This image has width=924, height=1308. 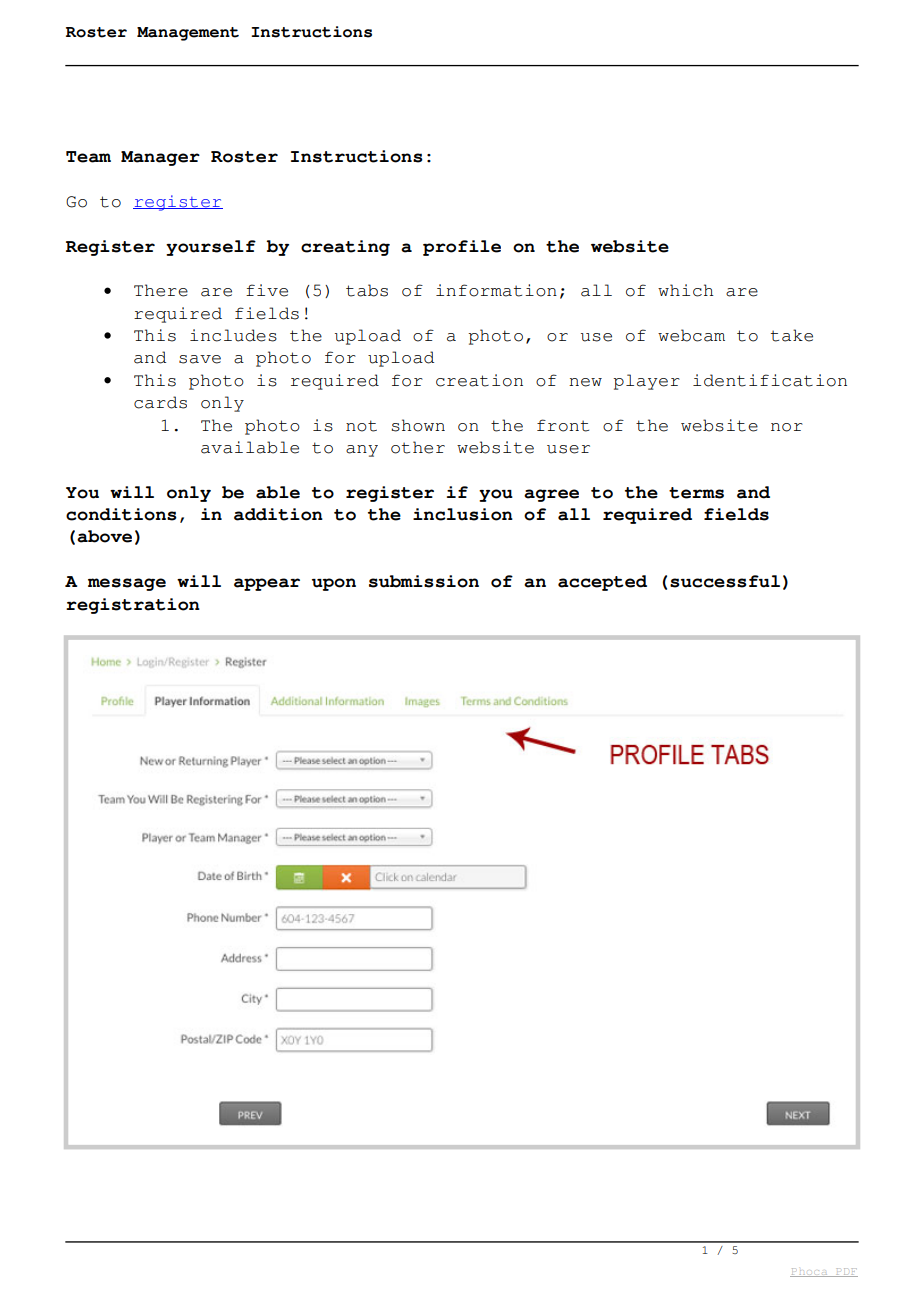 What do you see at coordinates (188, 34) in the image?
I see `Management` at bounding box center [188, 34].
